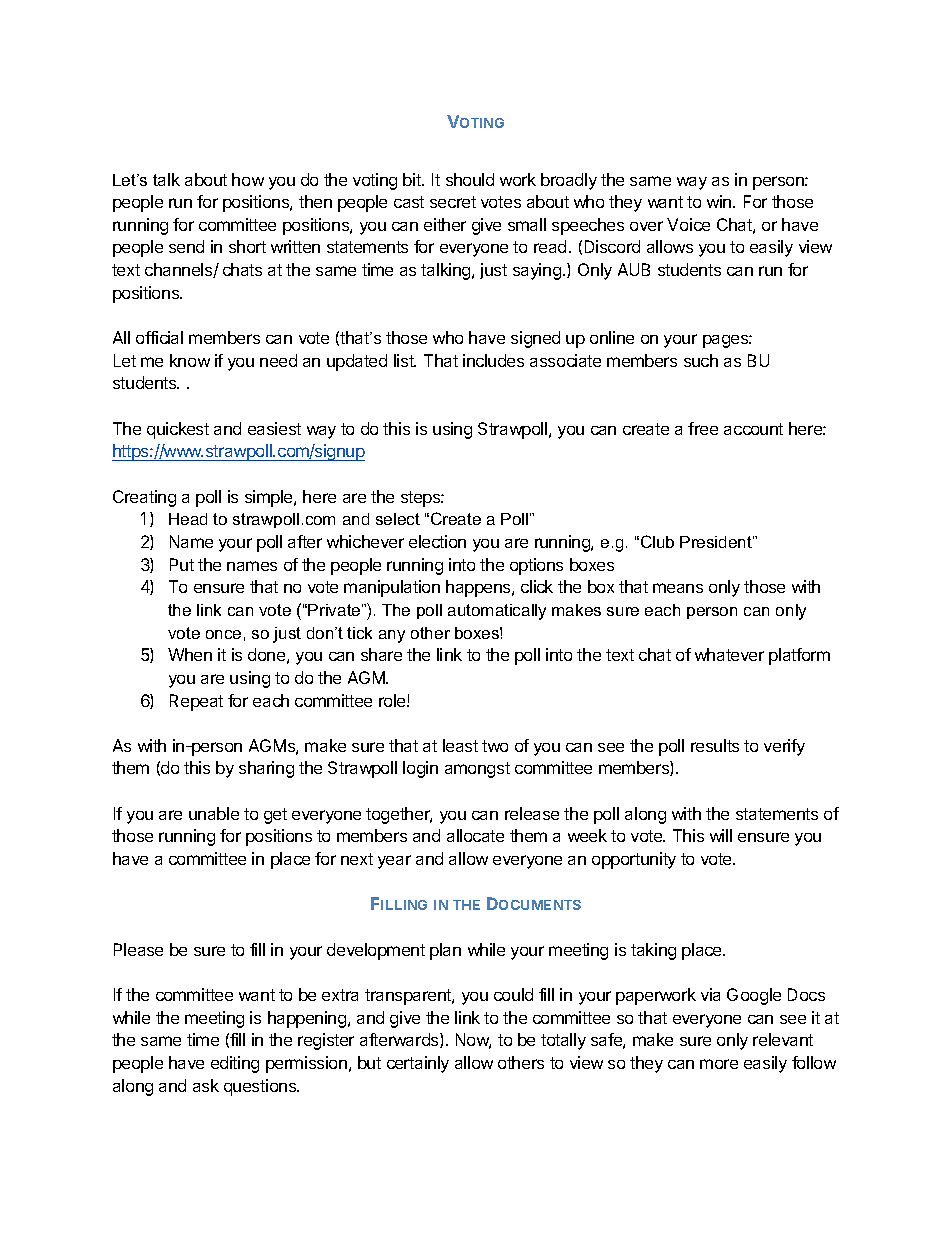  What do you see at coordinates (720, 201) in the screenshot?
I see `win` at bounding box center [720, 201].
